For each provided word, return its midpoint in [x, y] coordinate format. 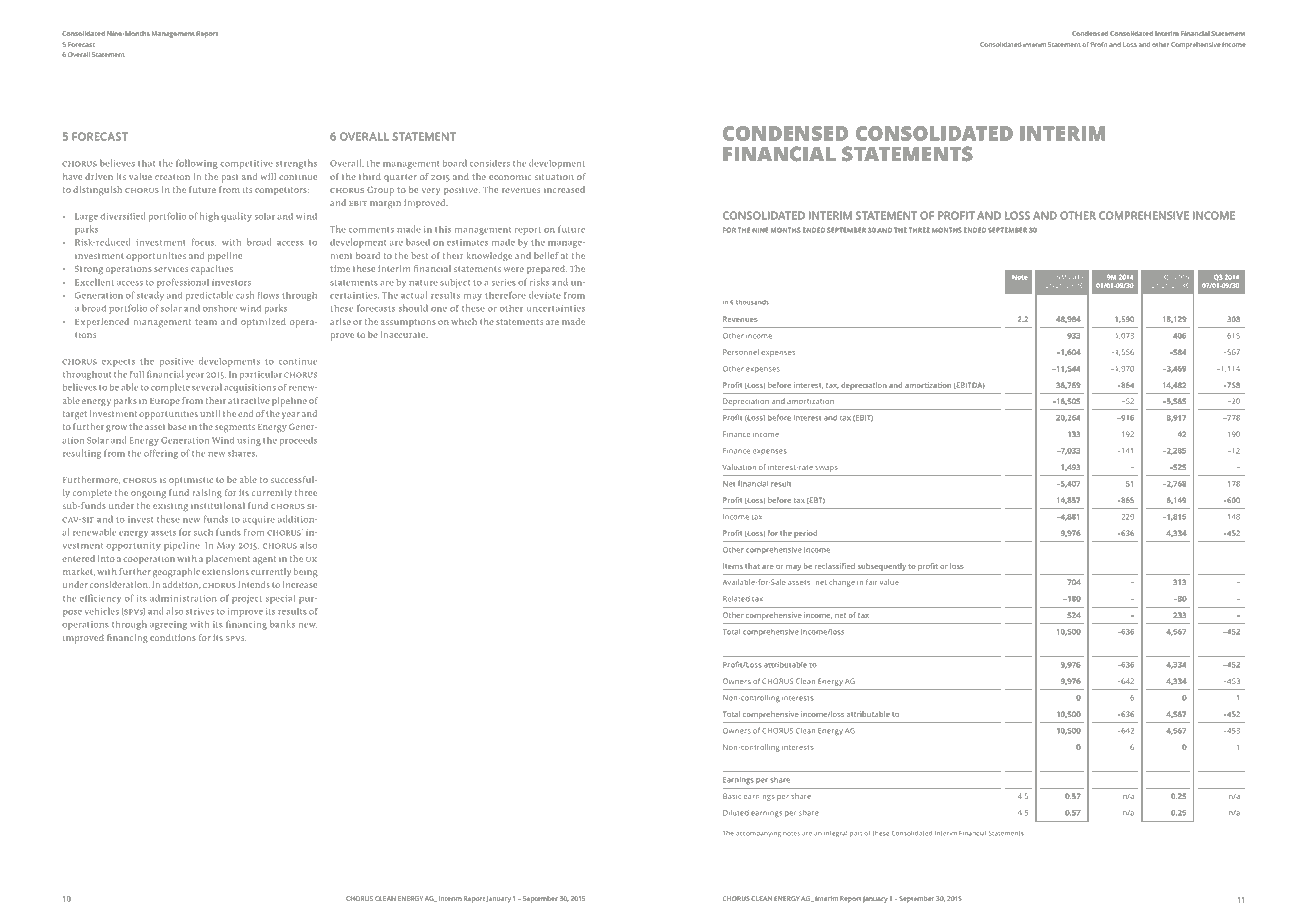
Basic [732, 796]
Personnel [741, 352]
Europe [165, 402]
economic [510, 177]
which [464, 321]
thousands [752, 302]
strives [200, 611]
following [197, 164]
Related [736, 599]
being [306, 573]
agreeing [168, 625]
